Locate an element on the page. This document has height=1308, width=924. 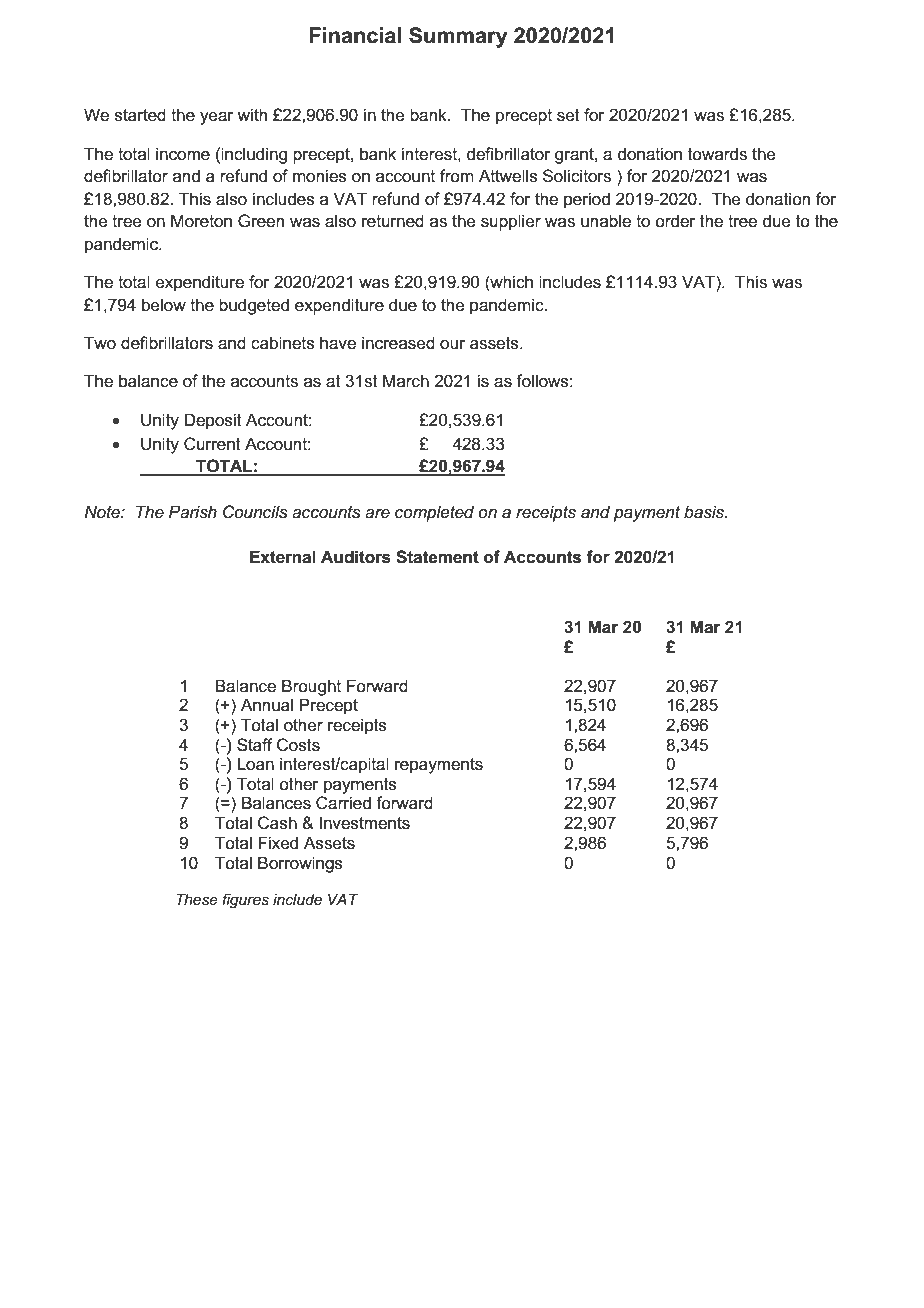
basis is located at coordinates (705, 512).
